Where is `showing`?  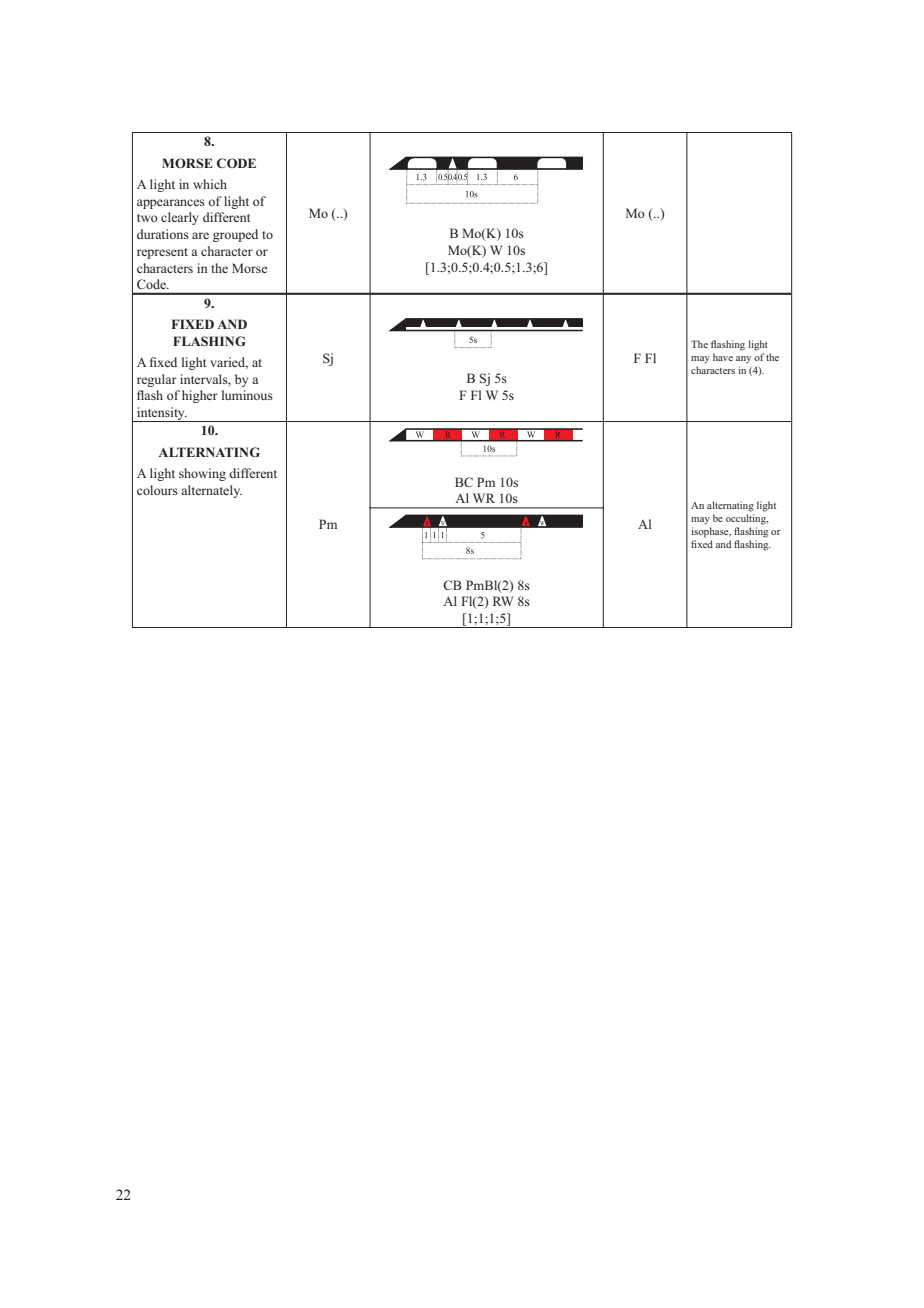
showing is located at coordinates (202, 474).
